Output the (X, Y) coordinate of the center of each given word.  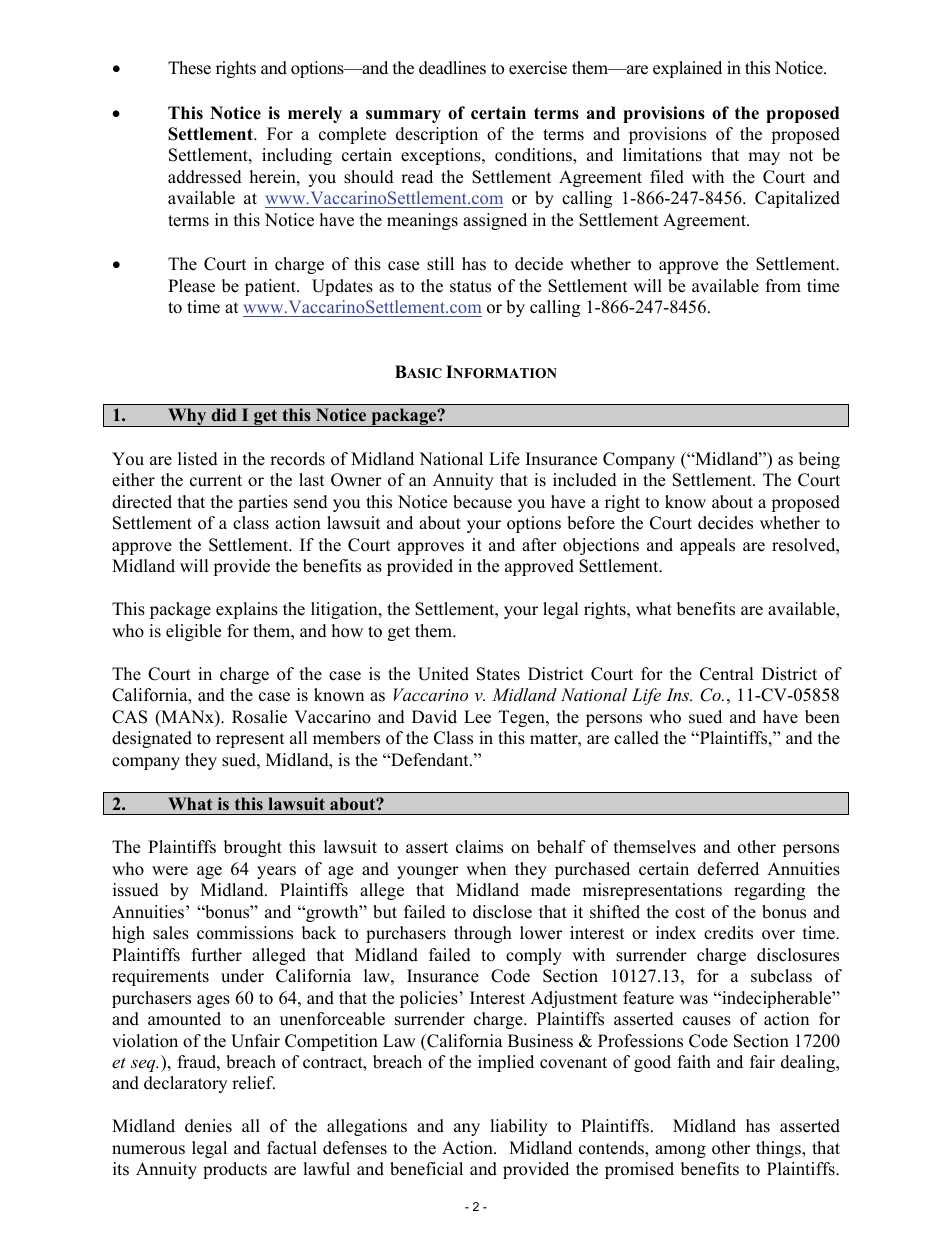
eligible (193, 632)
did (223, 414)
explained (687, 69)
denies (208, 1126)
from (783, 286)
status (470, 287)
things (779, 1149)
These (189, 68)
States (498, 674)
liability (519, 1127)
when (486, 869)
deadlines (452, 68)
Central (727, 674)
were (170, 871)
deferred (728, 869)
